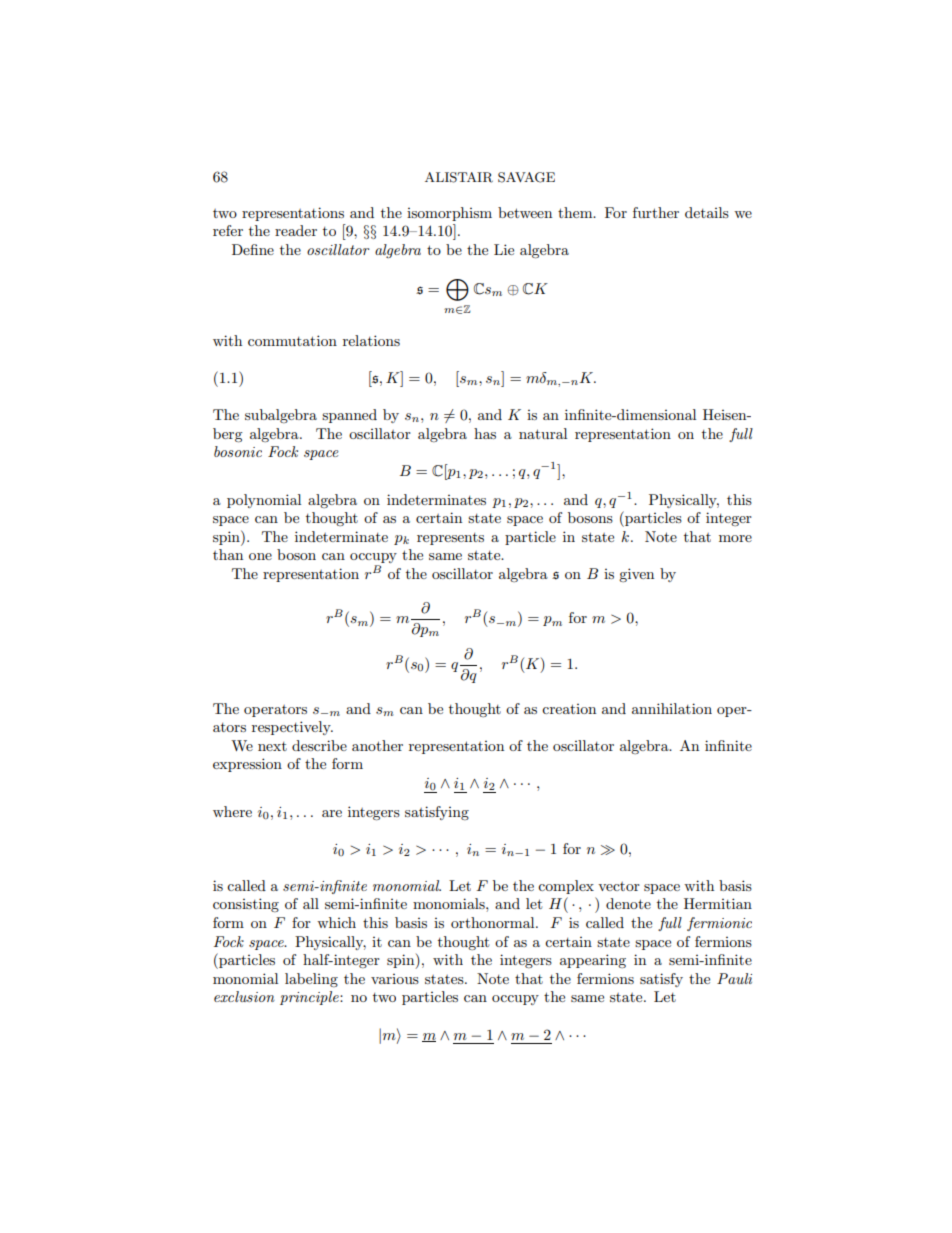 The height and width of the document is (1233, 952). Describe the element at coordinates (449, 214) in the document. I see `isomorphism` at that location.
